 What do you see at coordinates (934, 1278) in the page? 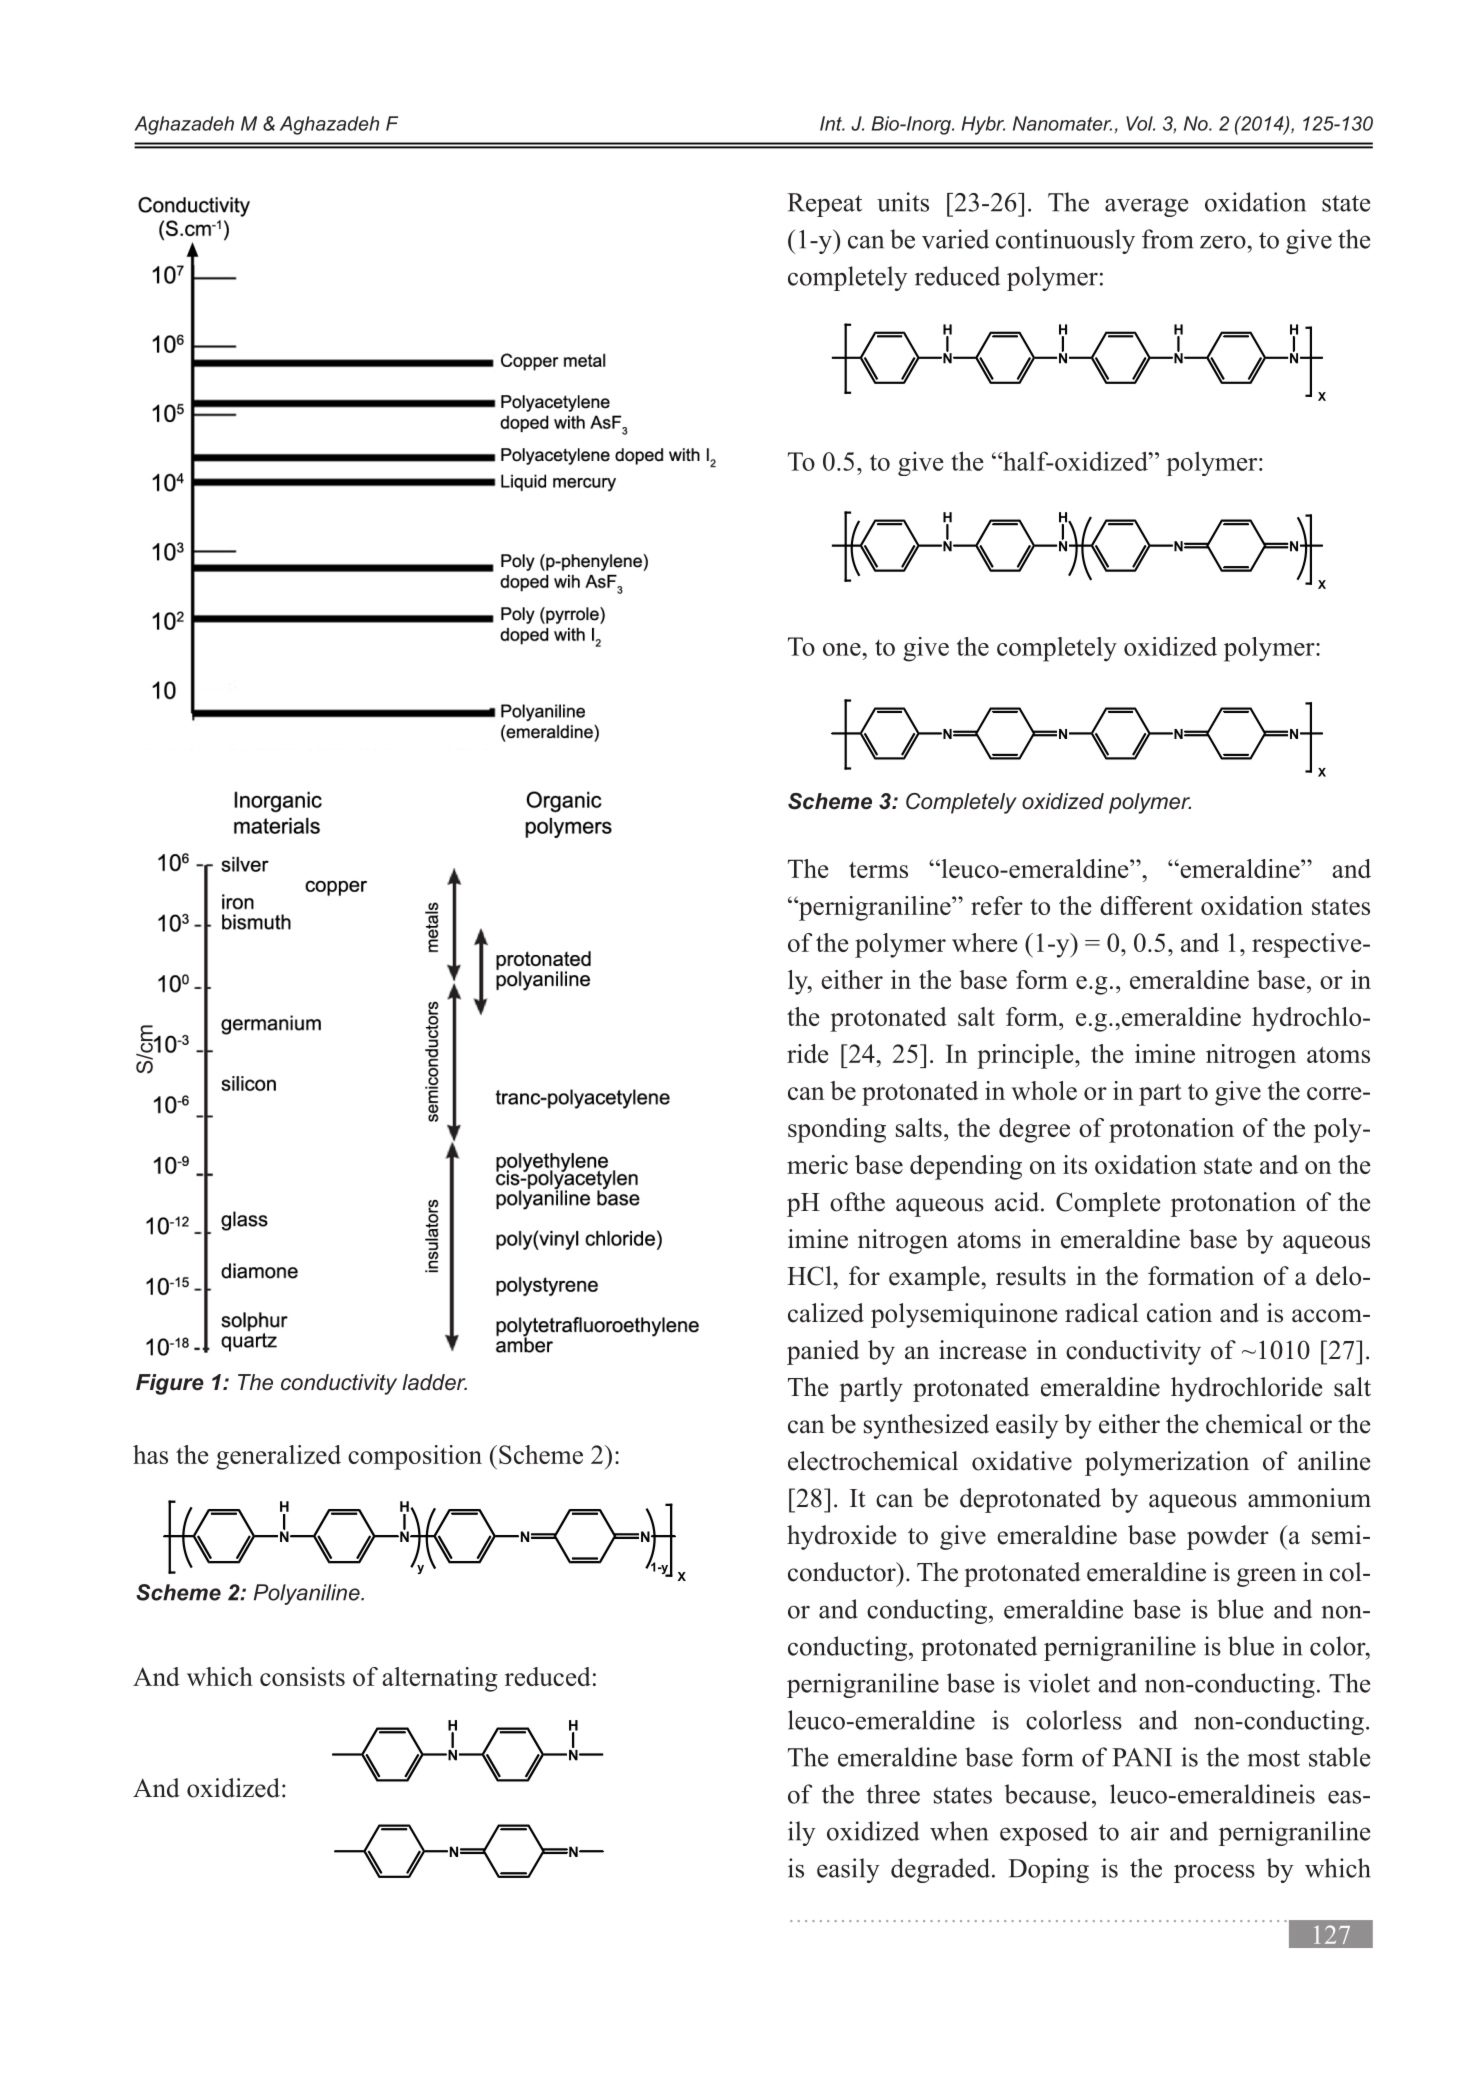
I see `example` at bounding box center [934, 1278].
